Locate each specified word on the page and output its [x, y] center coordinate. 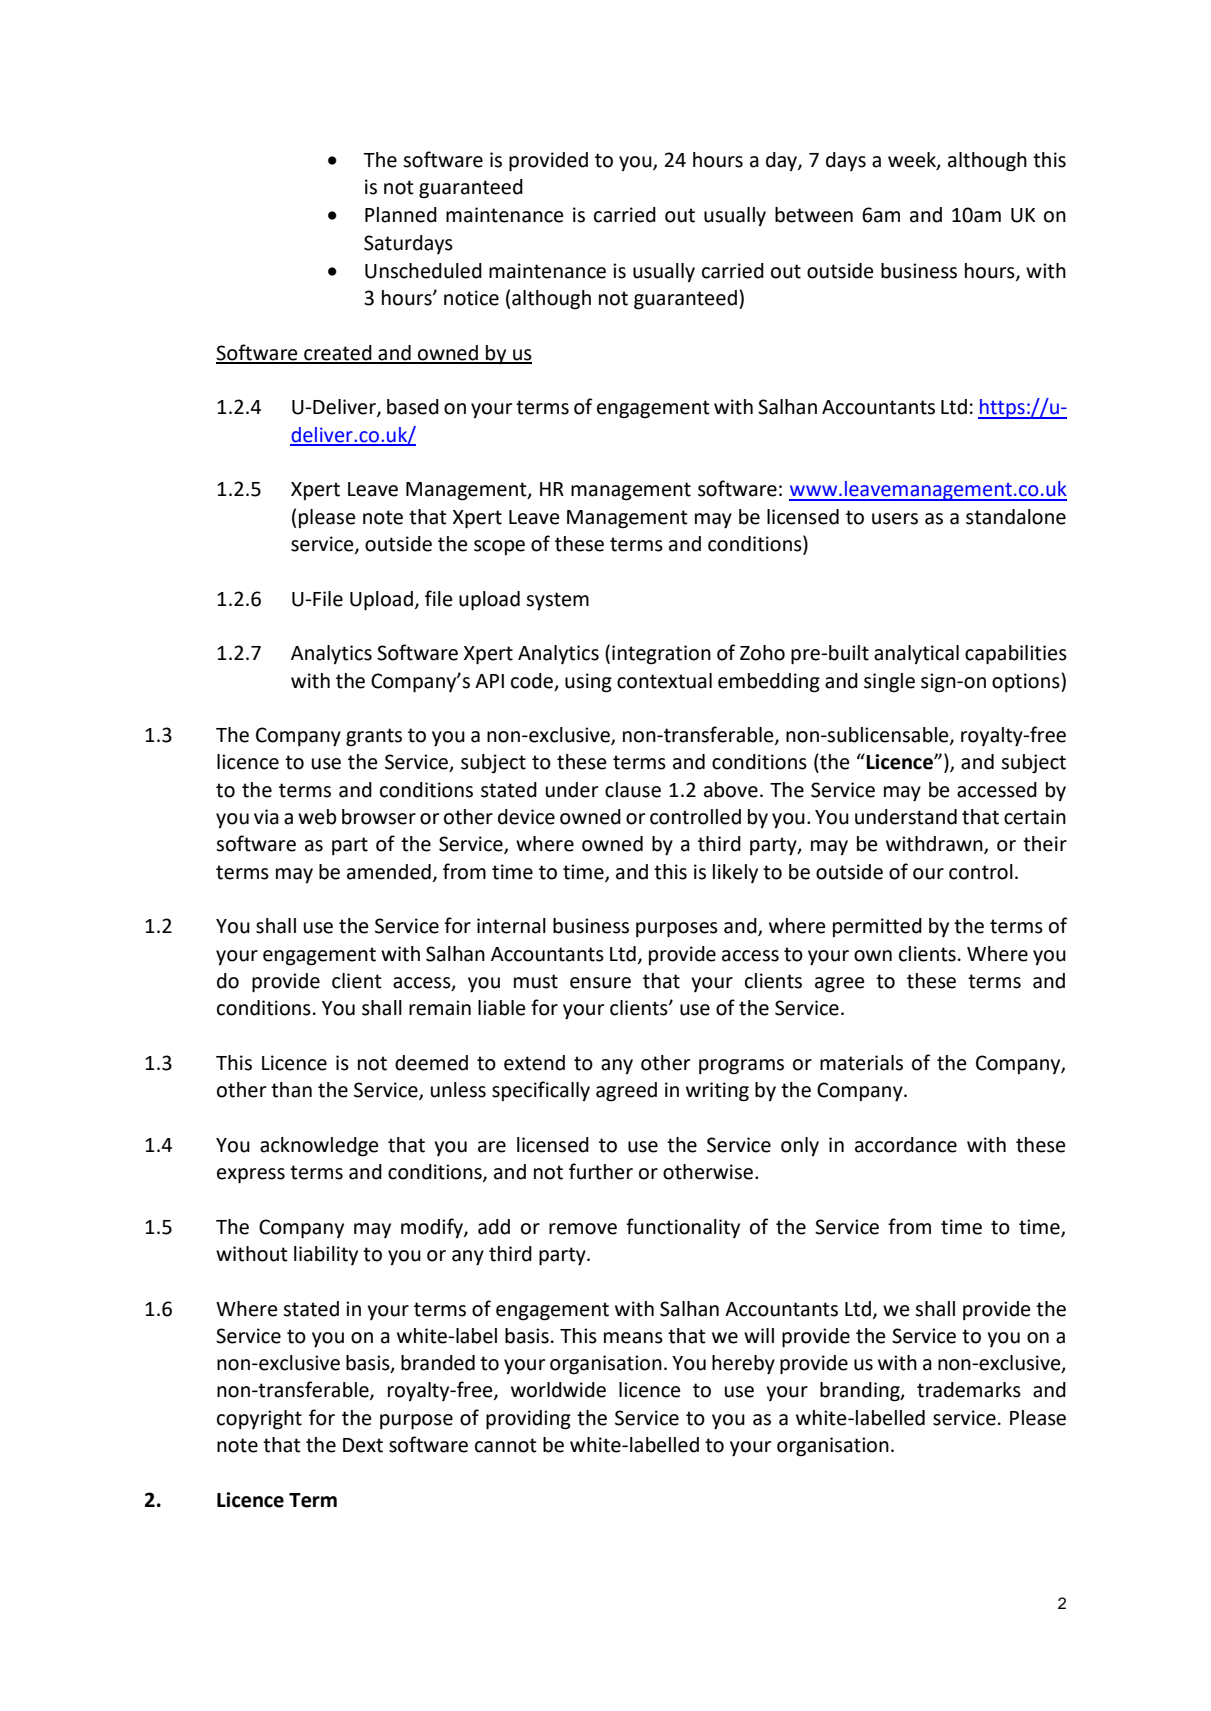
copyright [259, 1420]
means [633, 1338]
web [317, 817]
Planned [401, 215]
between [814, 215]
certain [1035, 817]
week [913, 160]
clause [633, 790]
